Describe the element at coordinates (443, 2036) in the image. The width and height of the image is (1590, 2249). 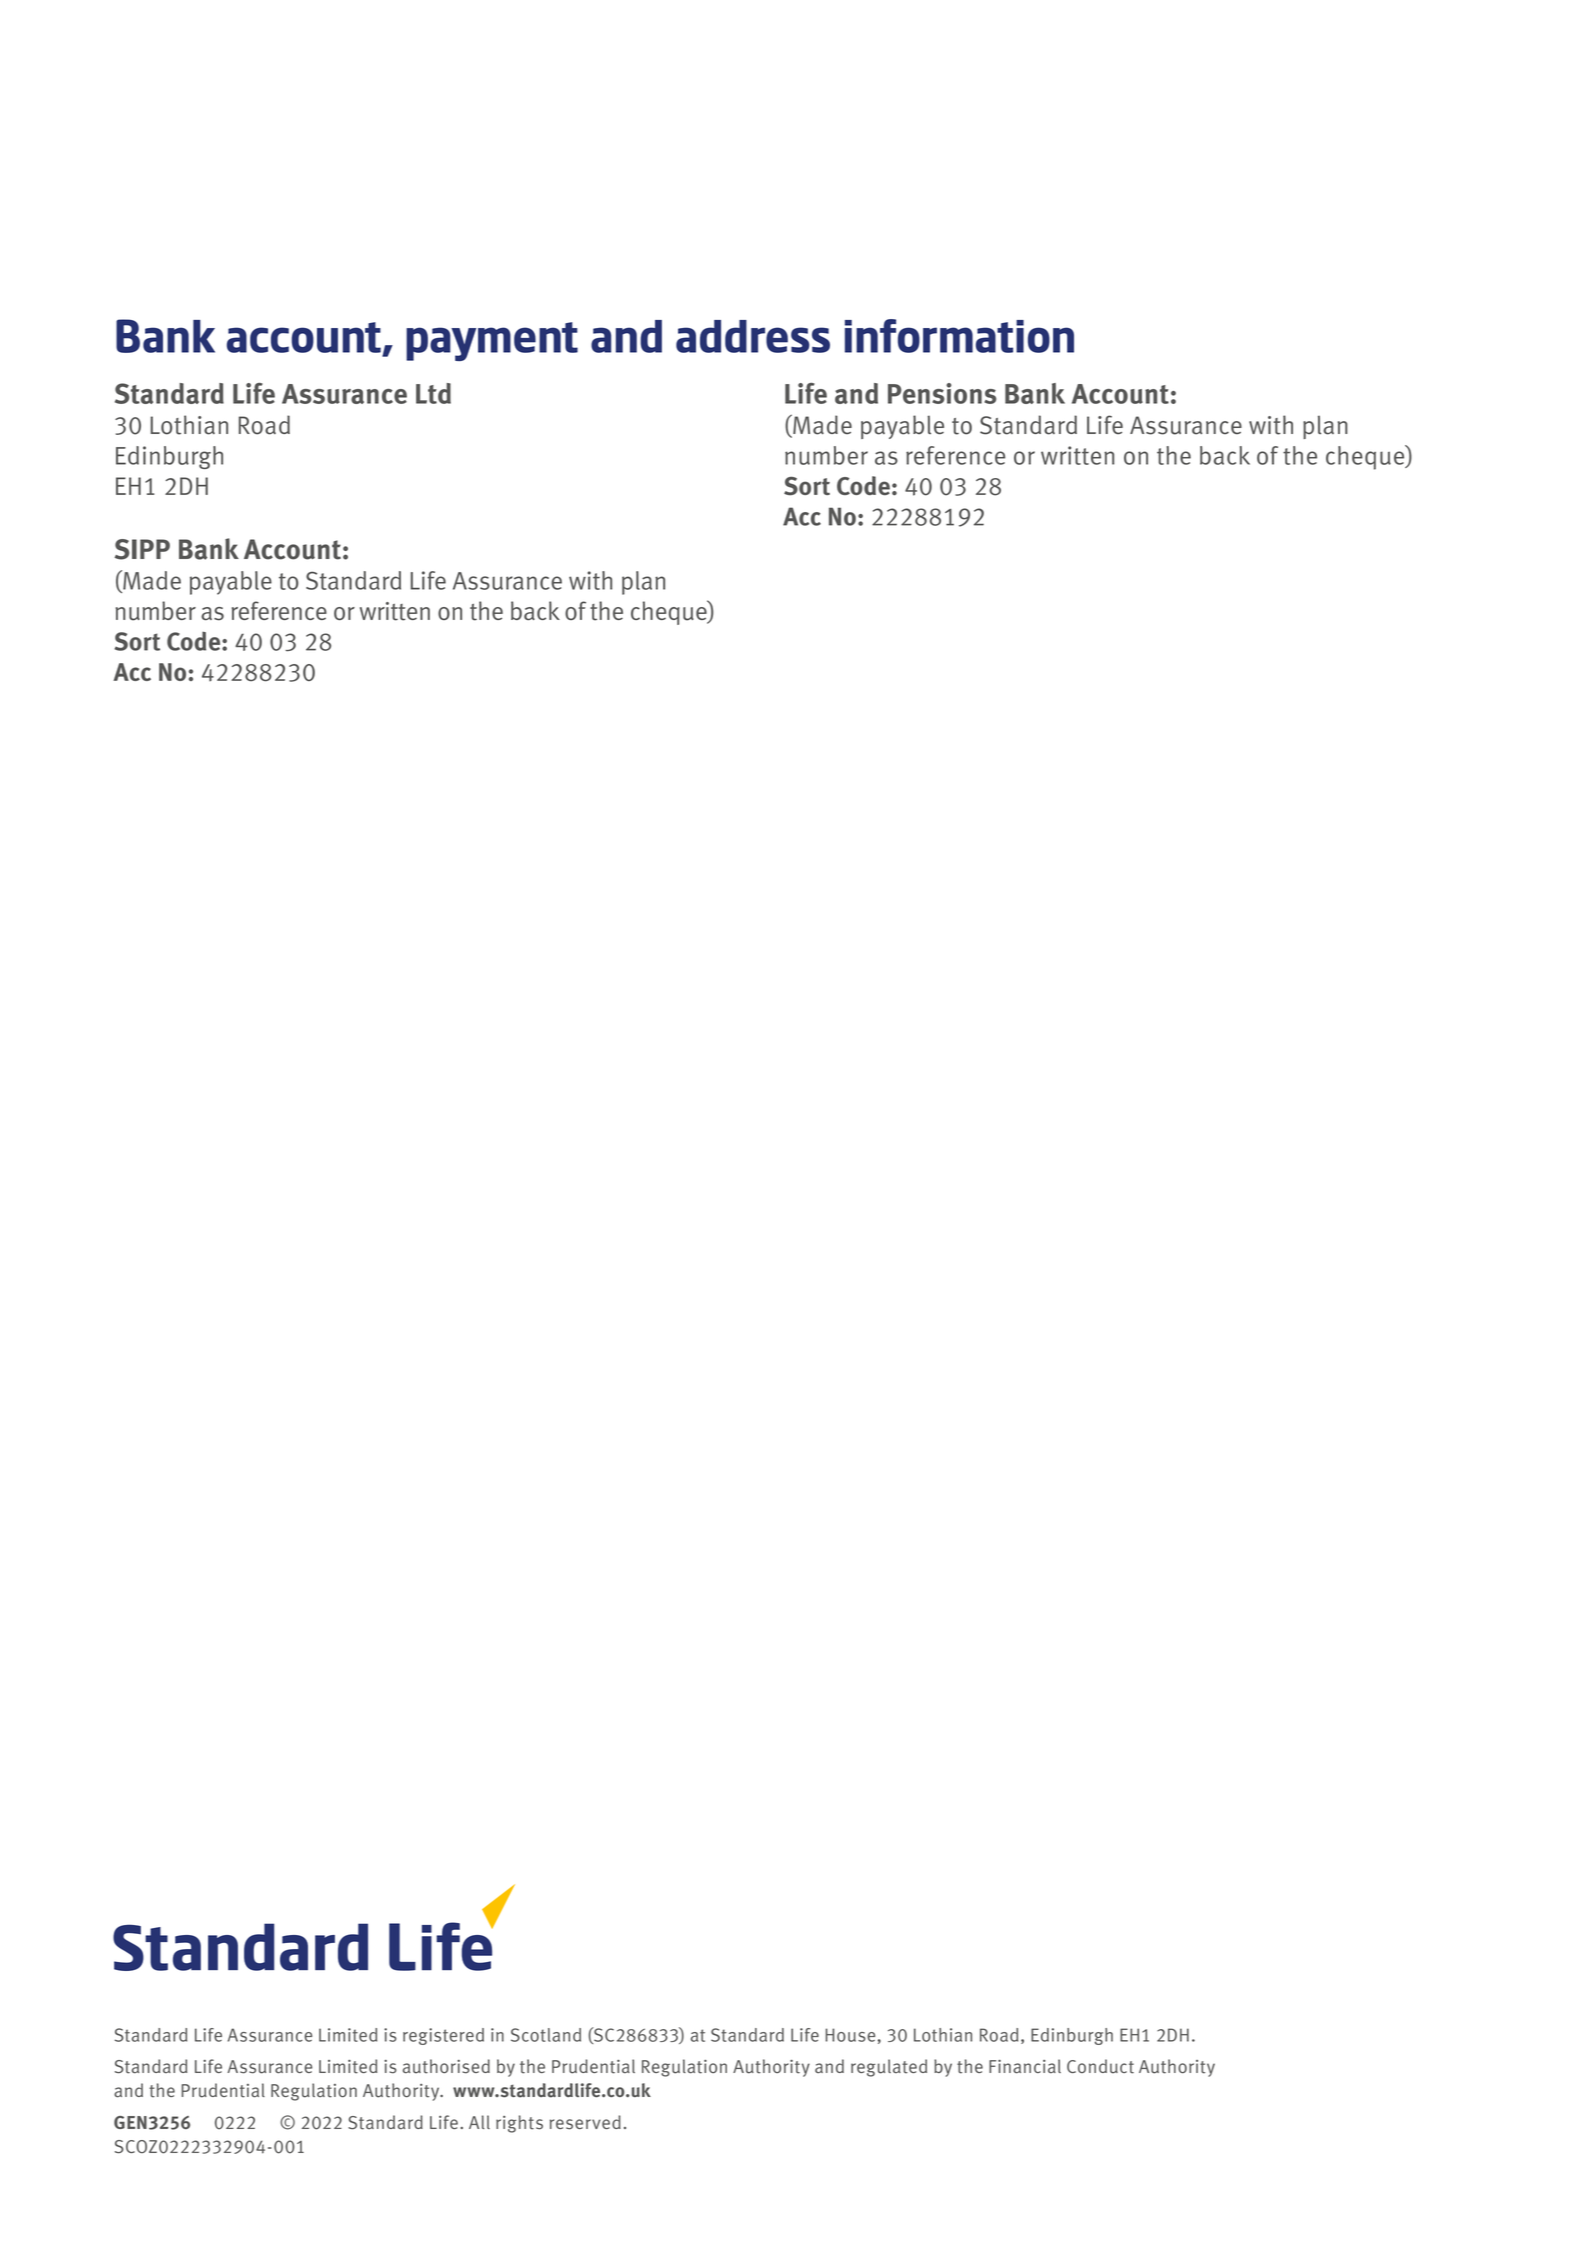
I see `registered` at that location.
